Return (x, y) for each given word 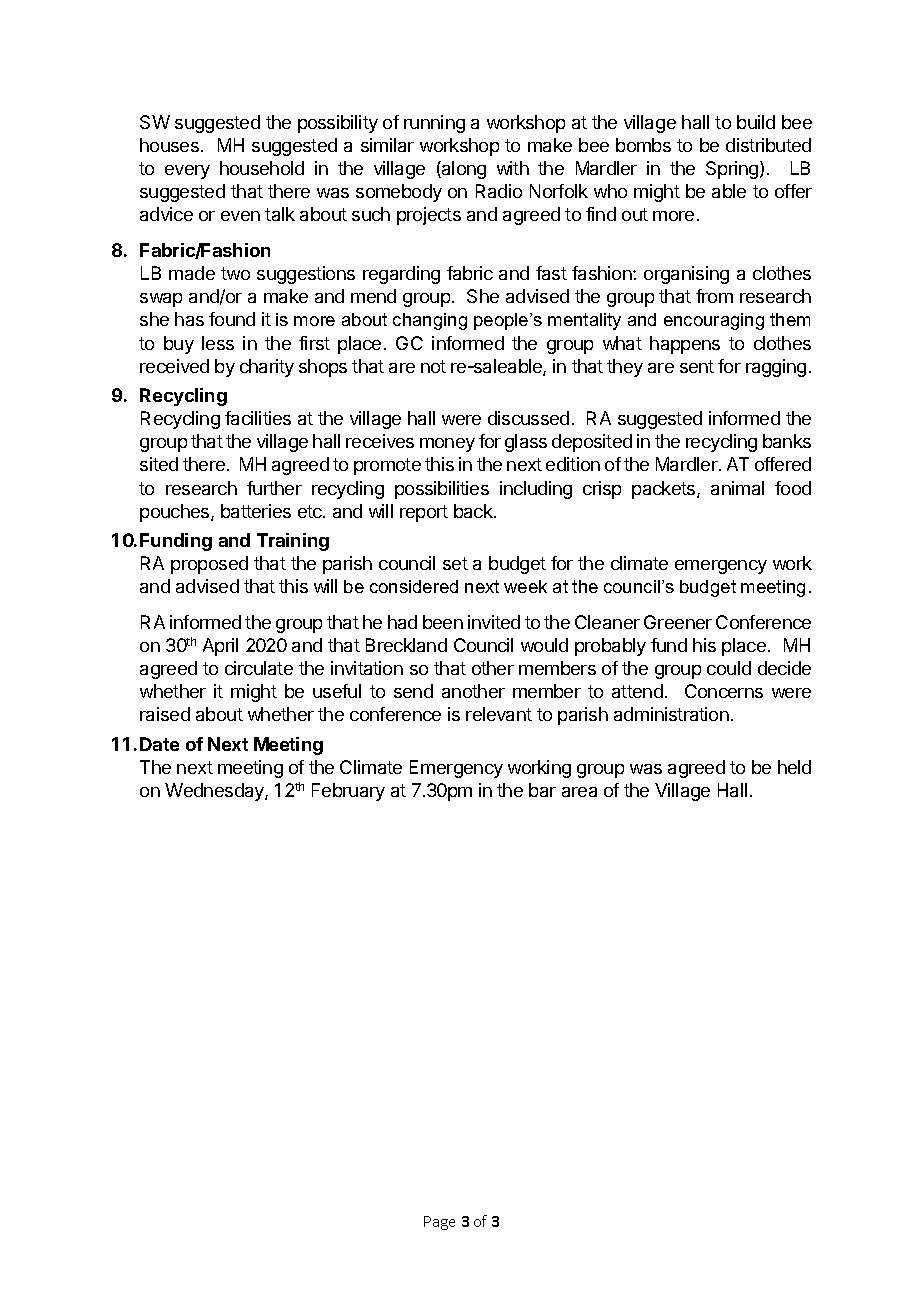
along (463, 170)
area (579, 792)
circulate (259, 668)
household (262, 168)
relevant (499, 714)
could (729, 668)
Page (439, 1223)
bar (542, 790)
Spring (732, 170)
